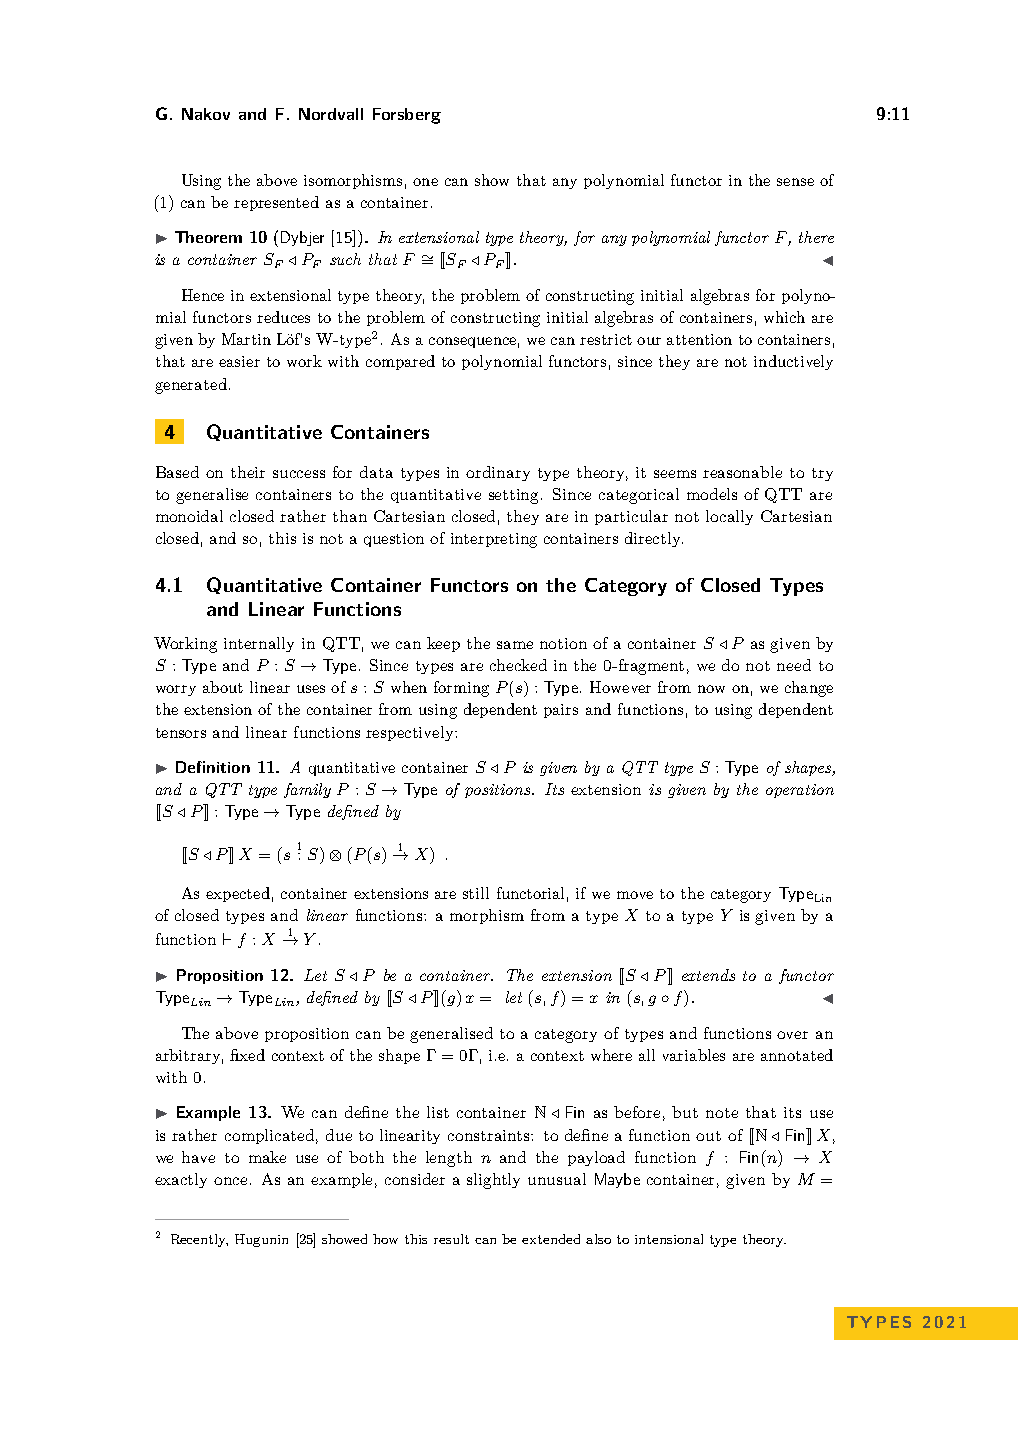 The width and height of the image is (1018, 1439). Describe the element at coordinates (425, 182) in the image. I see `one` at that location.
